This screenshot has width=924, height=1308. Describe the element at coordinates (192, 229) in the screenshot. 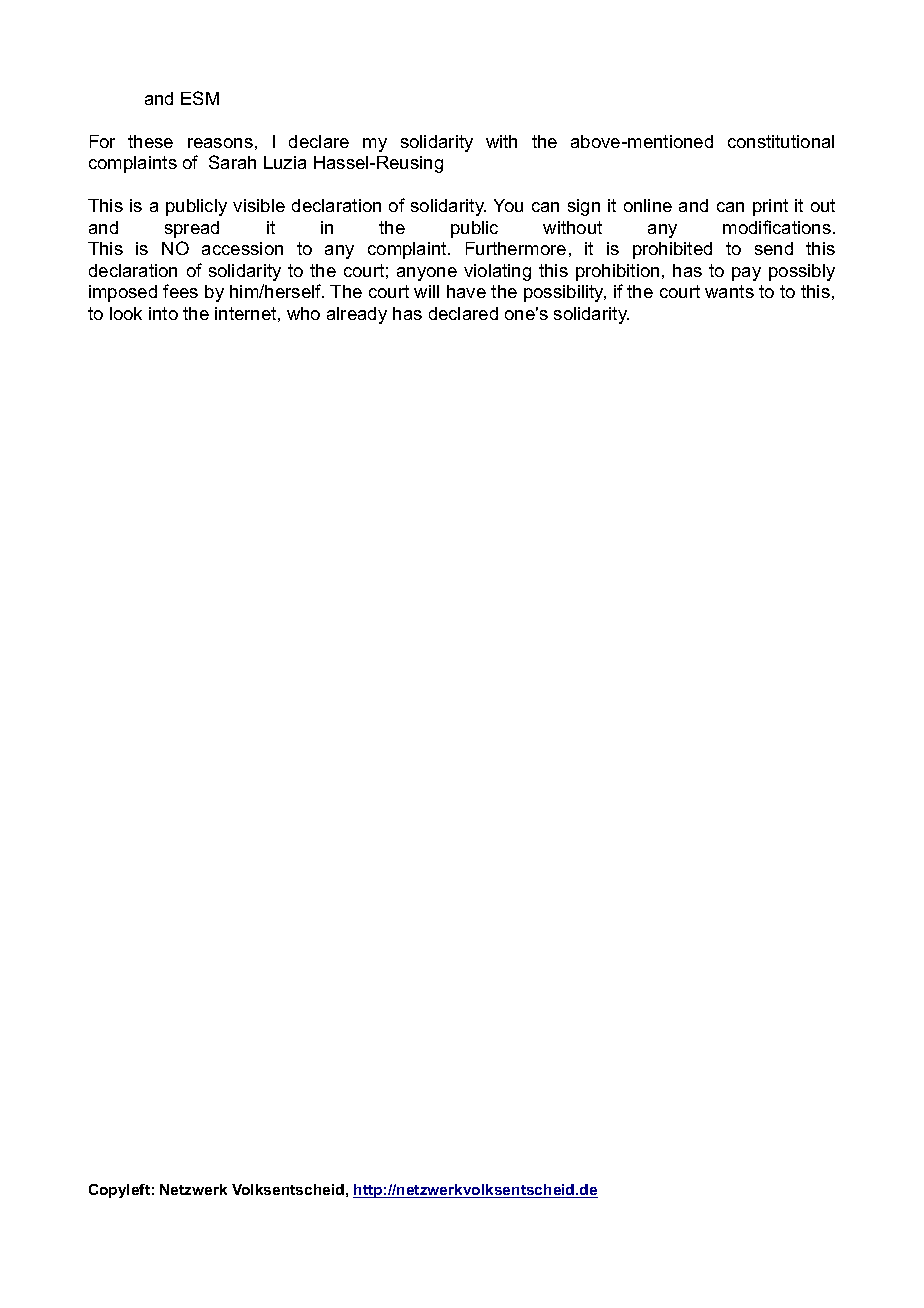

I see `spread` at that location.
